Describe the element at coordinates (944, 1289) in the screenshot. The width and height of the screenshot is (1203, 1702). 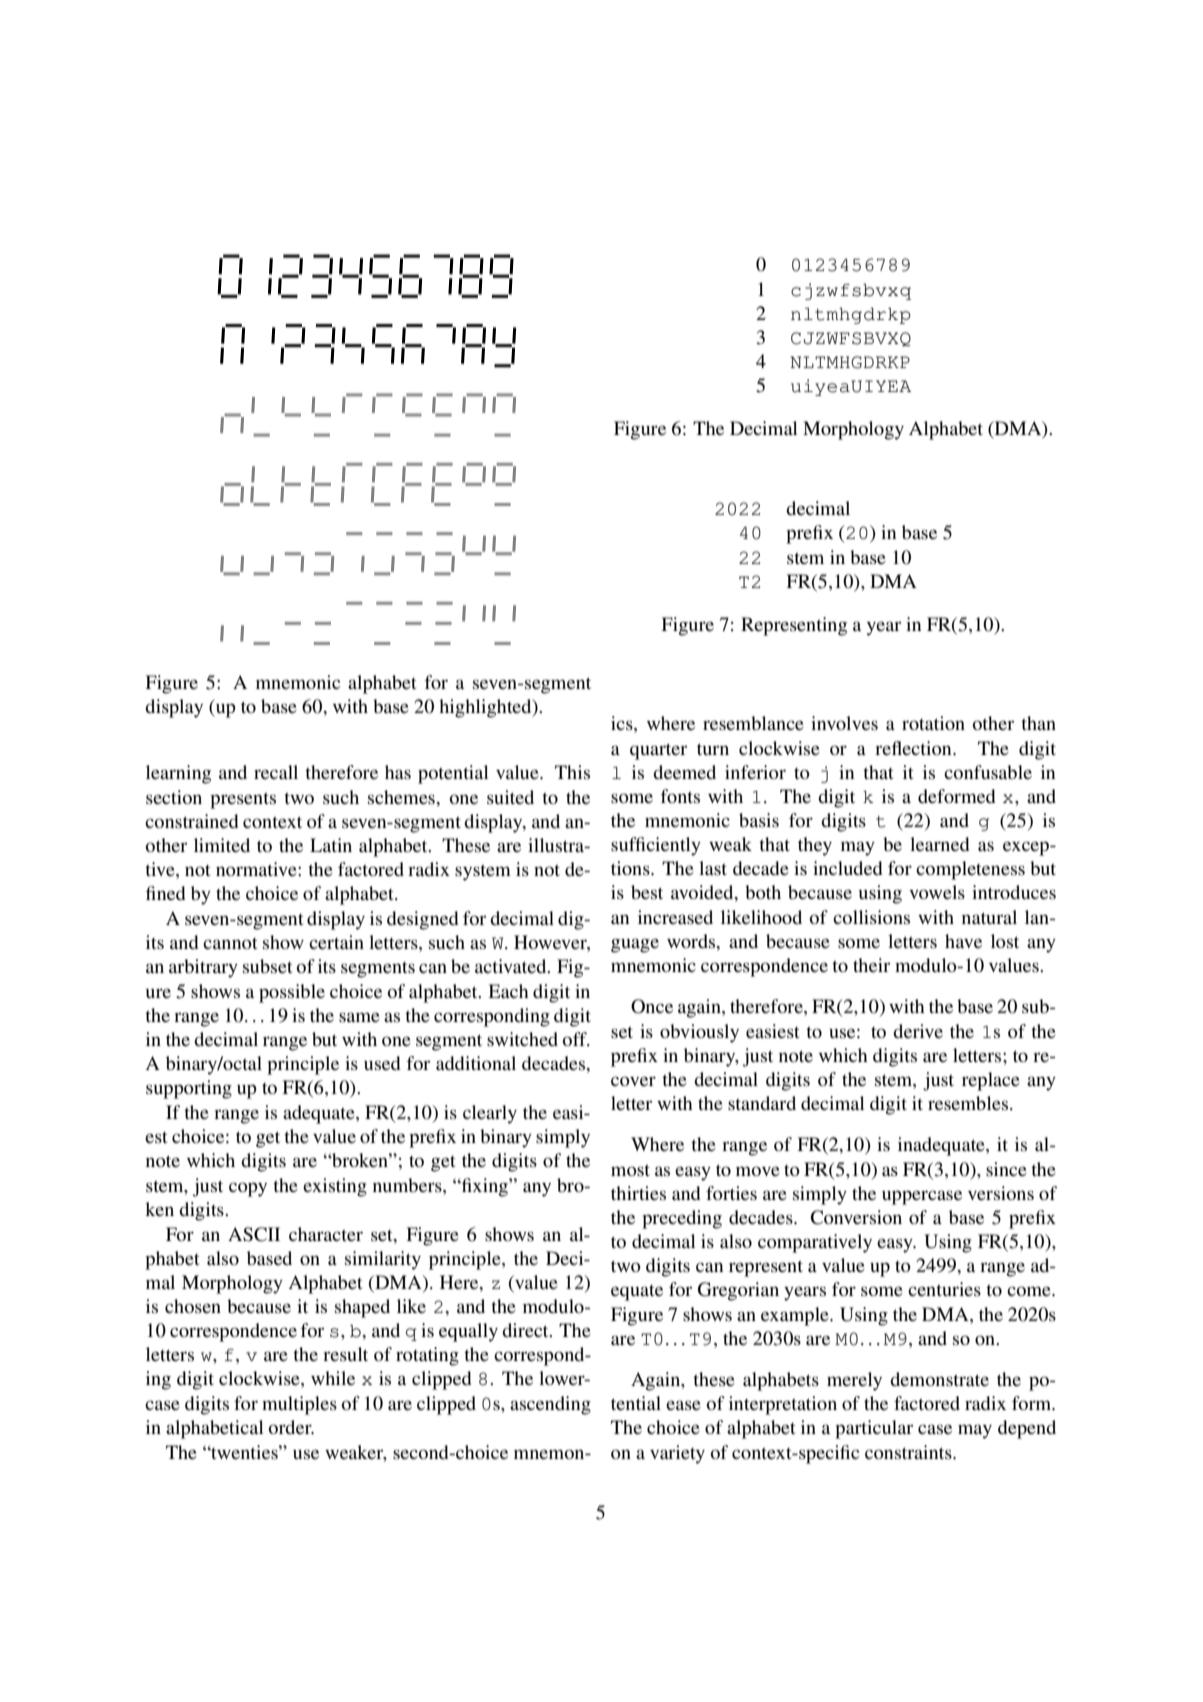
I see `centuries` at that location.
